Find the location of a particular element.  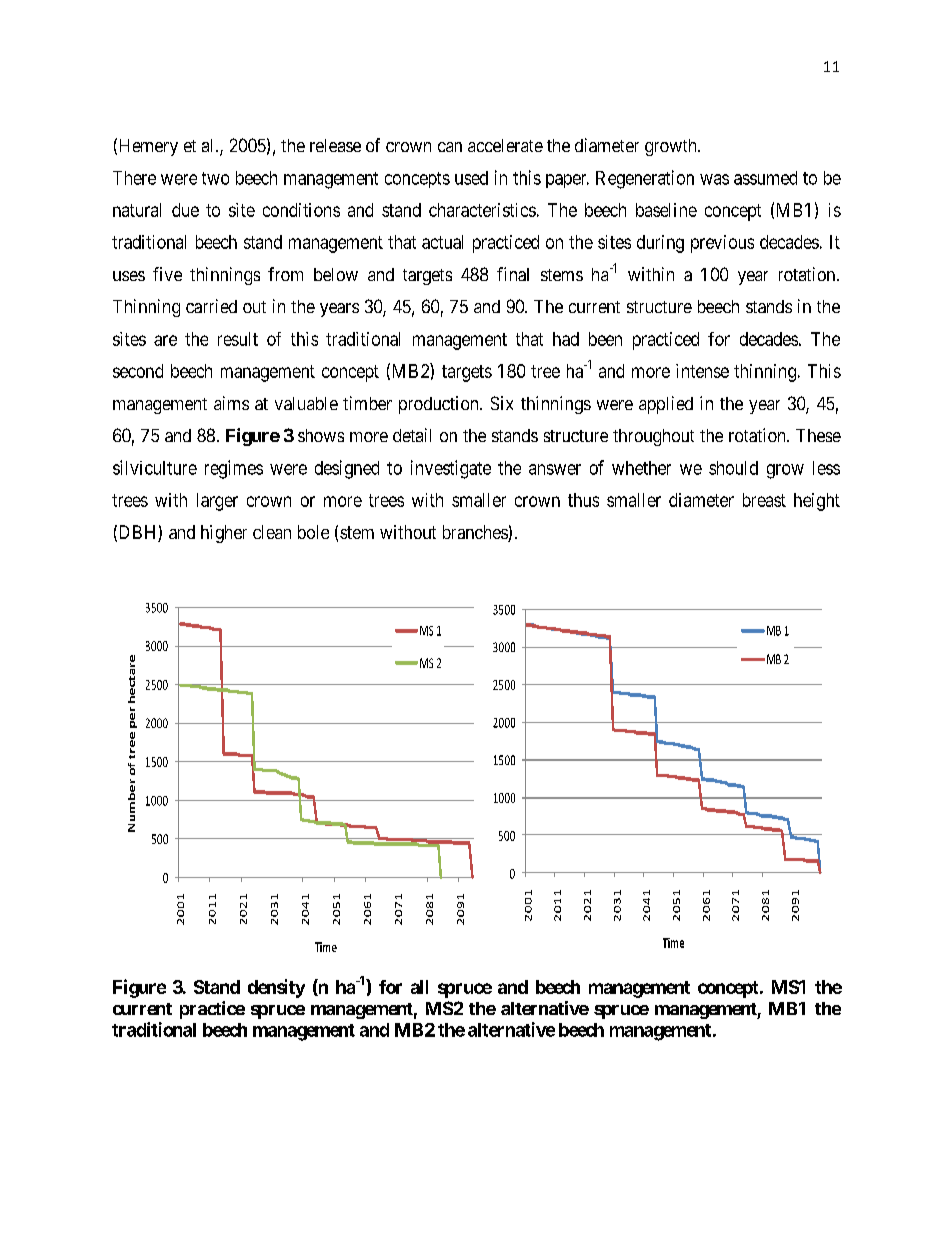

used is located at coordinates (471, 178).
